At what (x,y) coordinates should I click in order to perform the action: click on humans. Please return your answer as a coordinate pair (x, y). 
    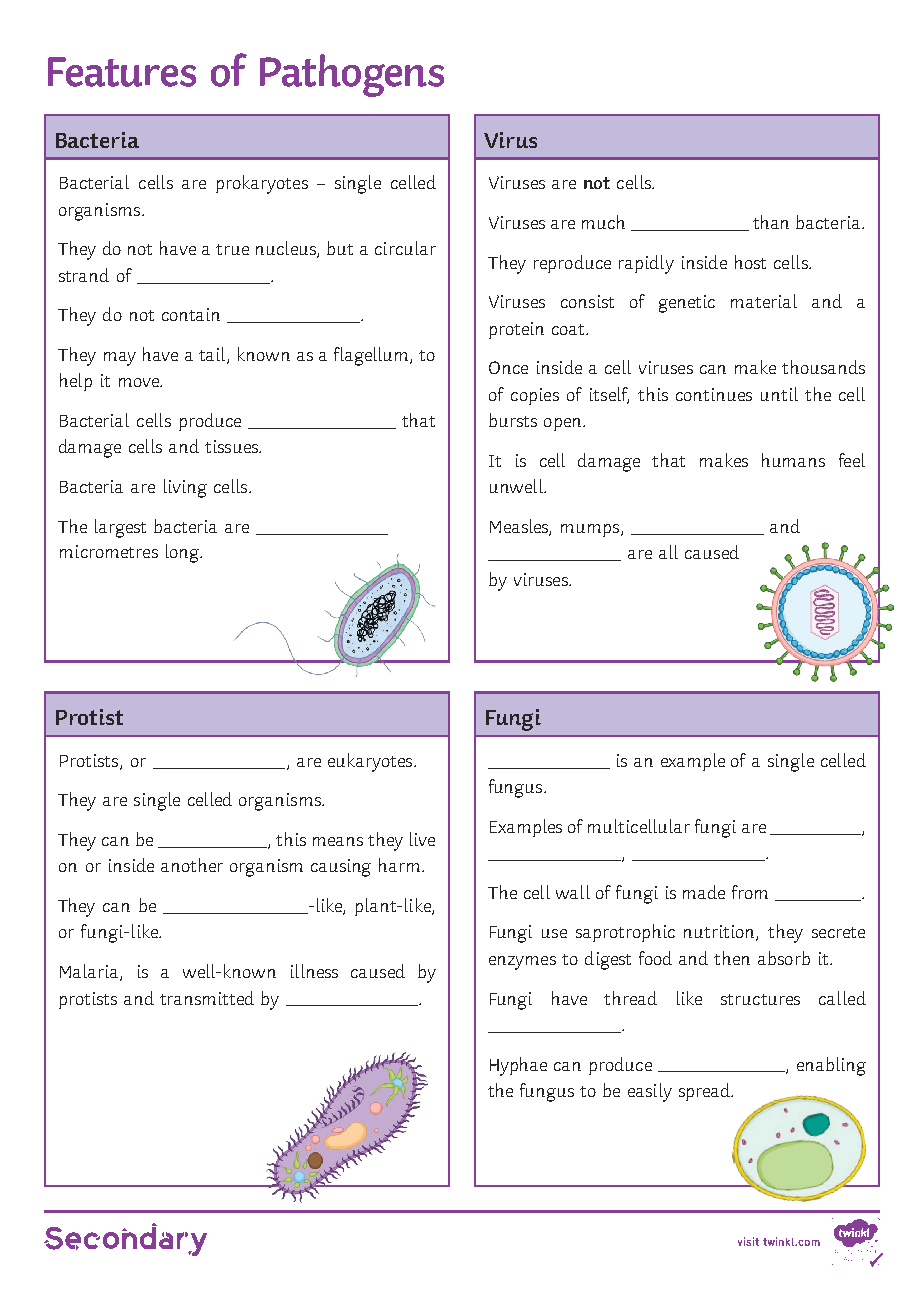
    Looking at the image, I should click on (793, 460).
